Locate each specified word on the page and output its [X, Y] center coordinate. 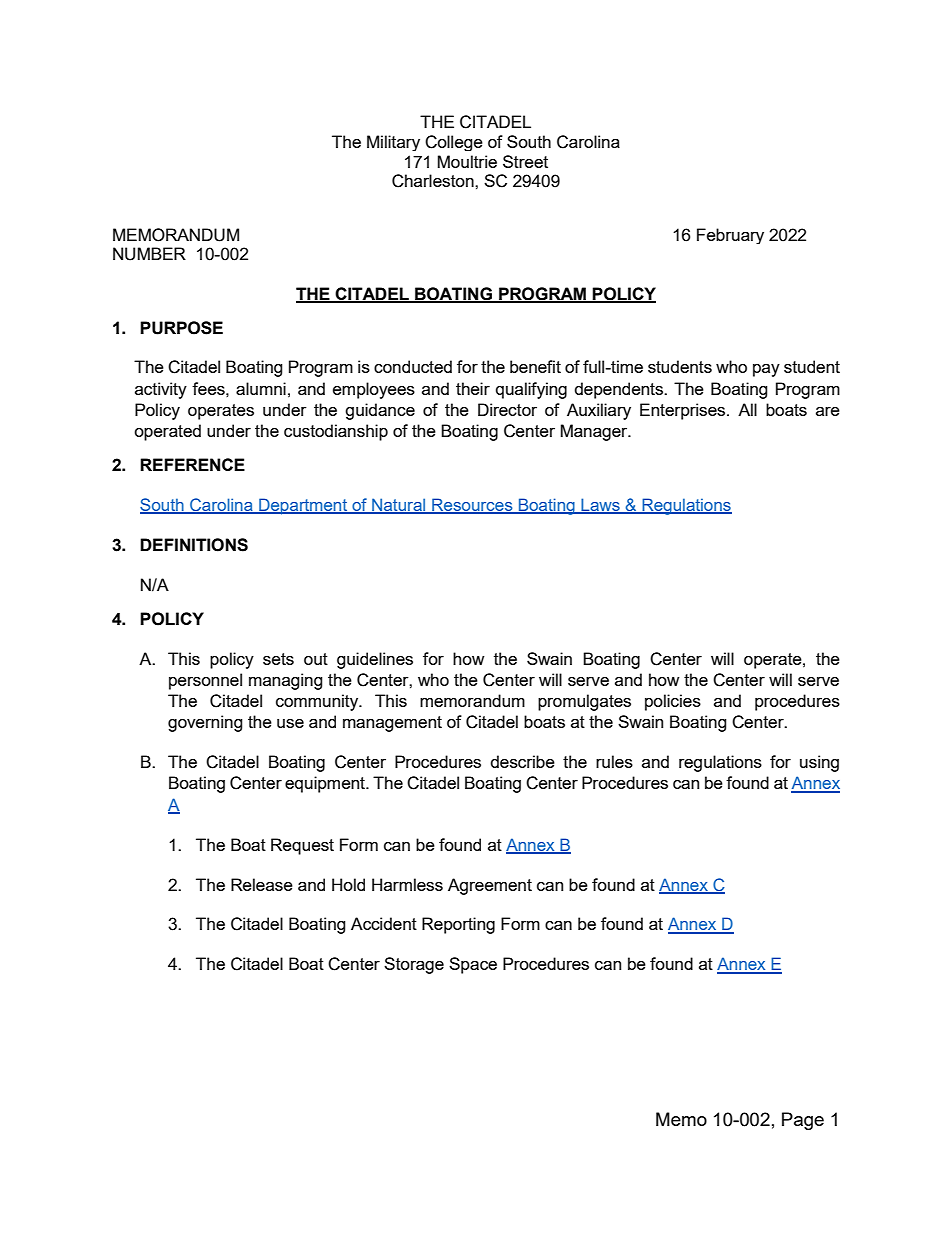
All [747, 409]
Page [803, 1121]
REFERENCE [192, 464]
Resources [472, 506]
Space [473, 965]
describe [523, 761]
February [730, 236]
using [819, 763]
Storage [414, 965]
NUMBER [149, 254]
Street [525, 161]
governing [205, 723]
